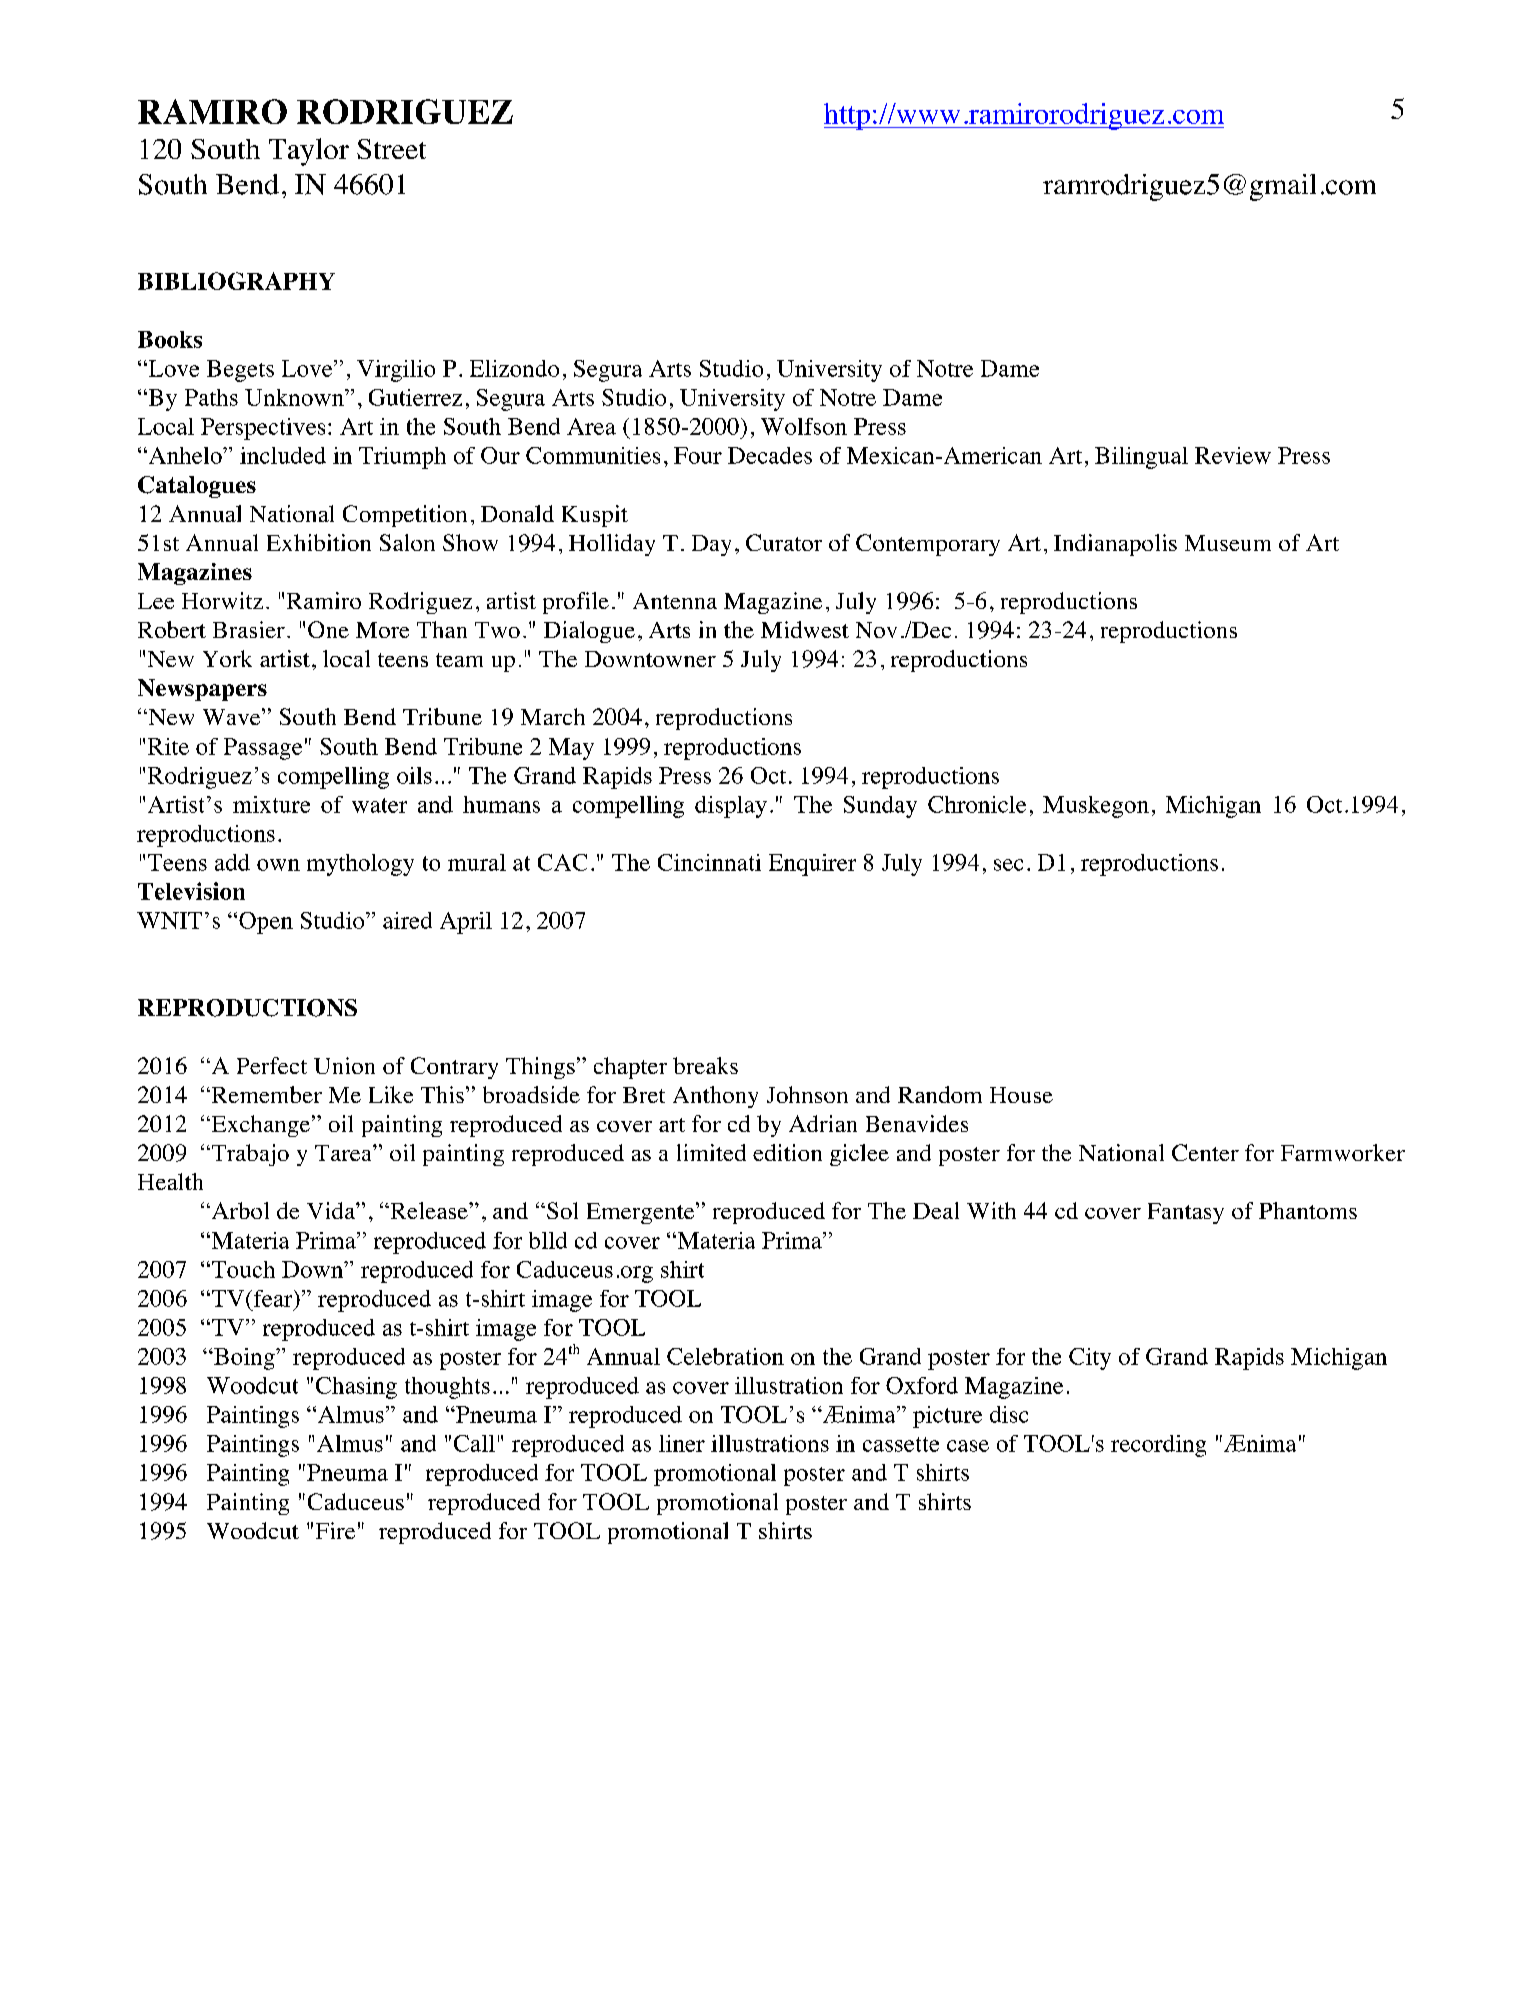 The height and width of the screenshot is (1993, 1540). I want to click on Taylor, so click(309, 152).
